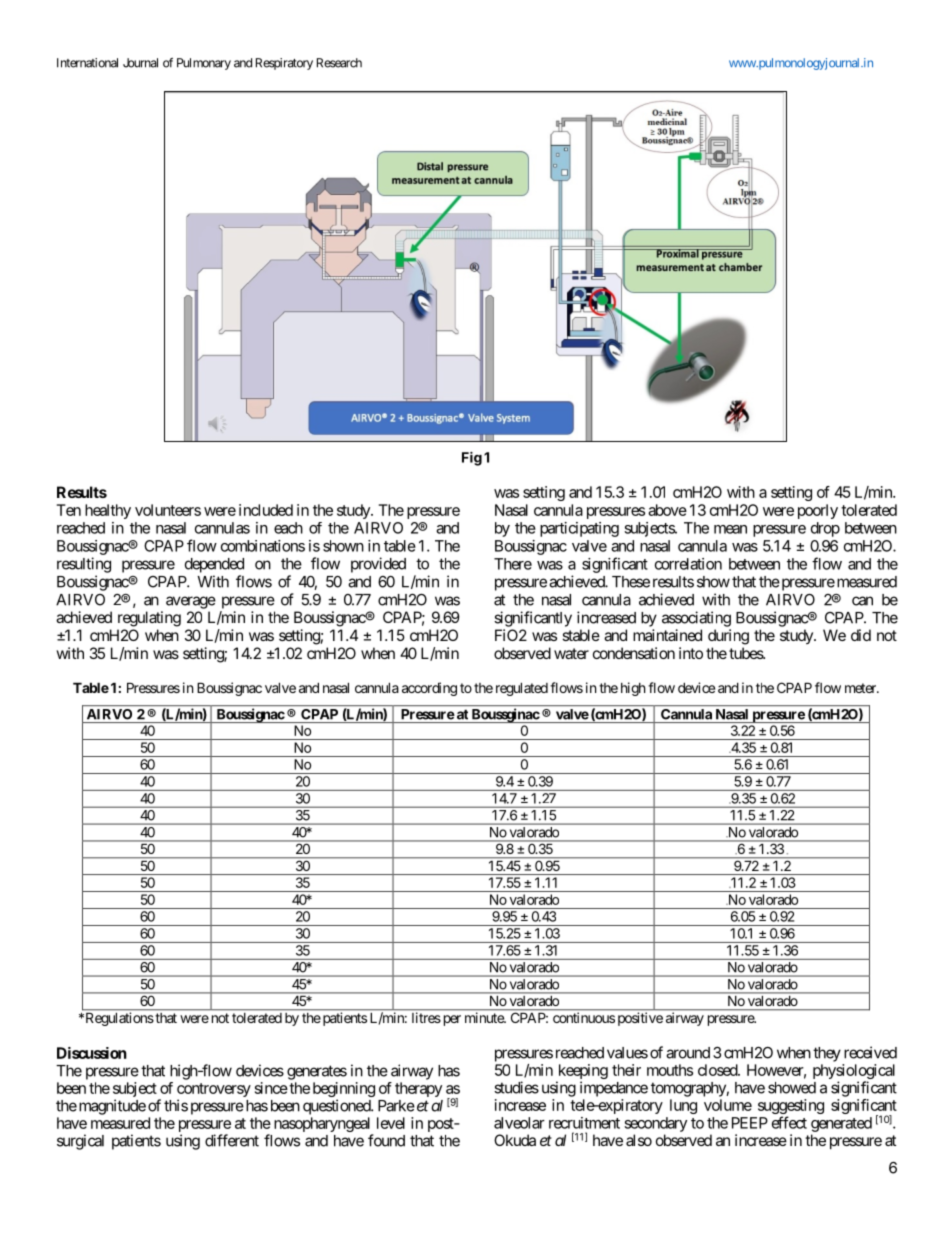  What do you see at coordinates (339, 63) in the screenshot?
I see `Research` at bounding box center [339, 63].
